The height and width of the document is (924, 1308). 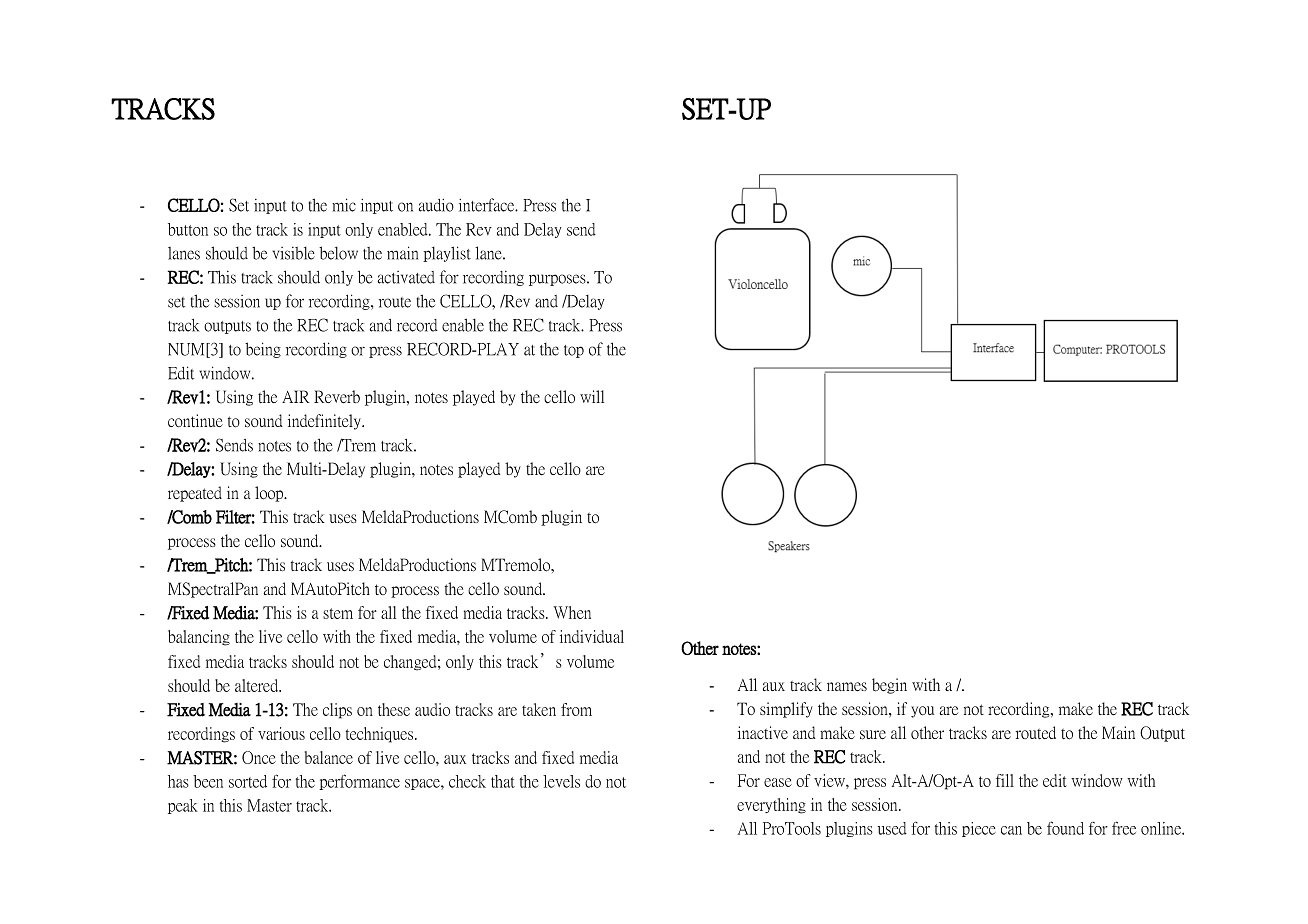 What do you see at coordinates (337, 396) in the document?
I see `Reverb` at bounding box center [337, 396].
